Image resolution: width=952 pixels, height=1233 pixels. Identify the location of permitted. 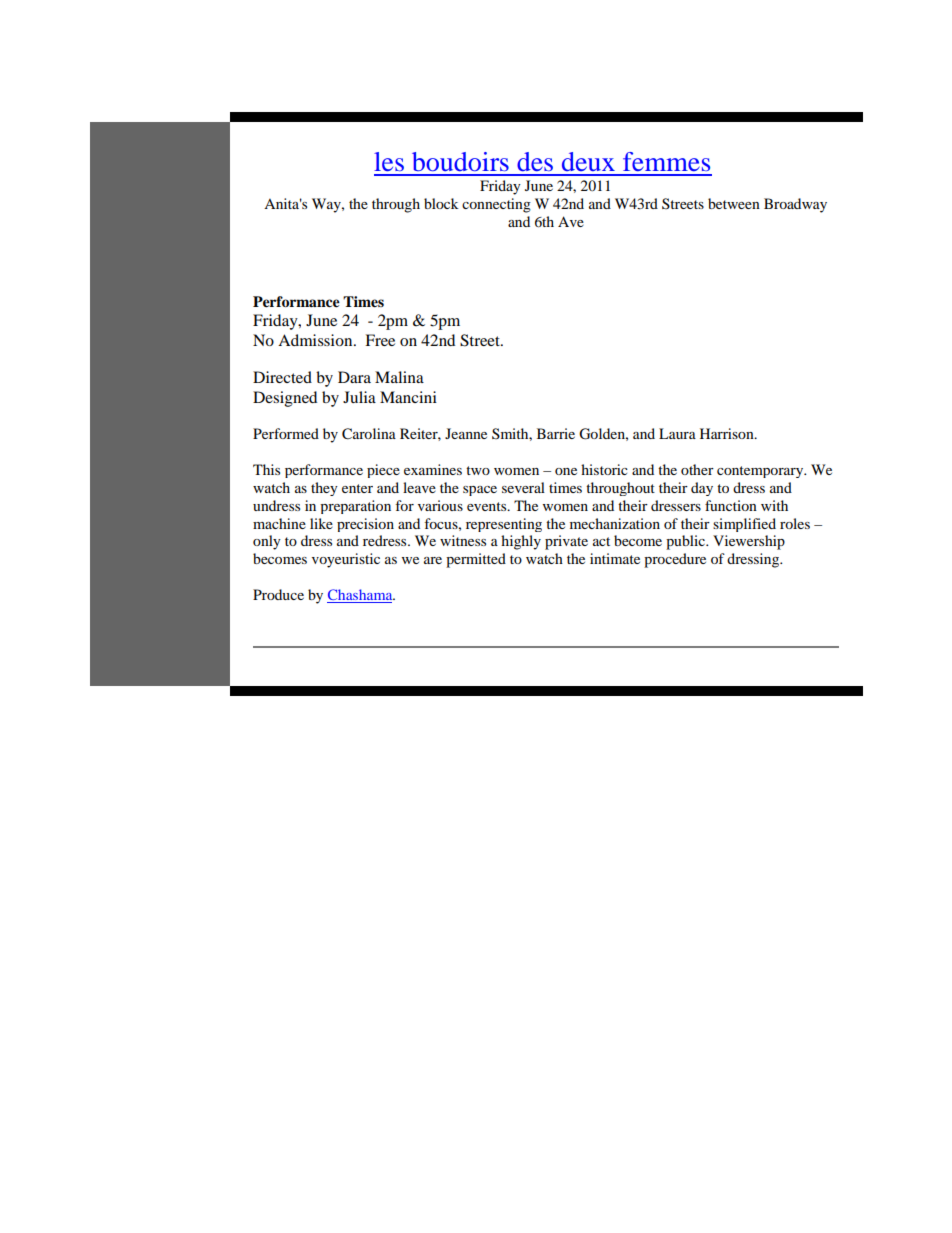
(476, 560).
